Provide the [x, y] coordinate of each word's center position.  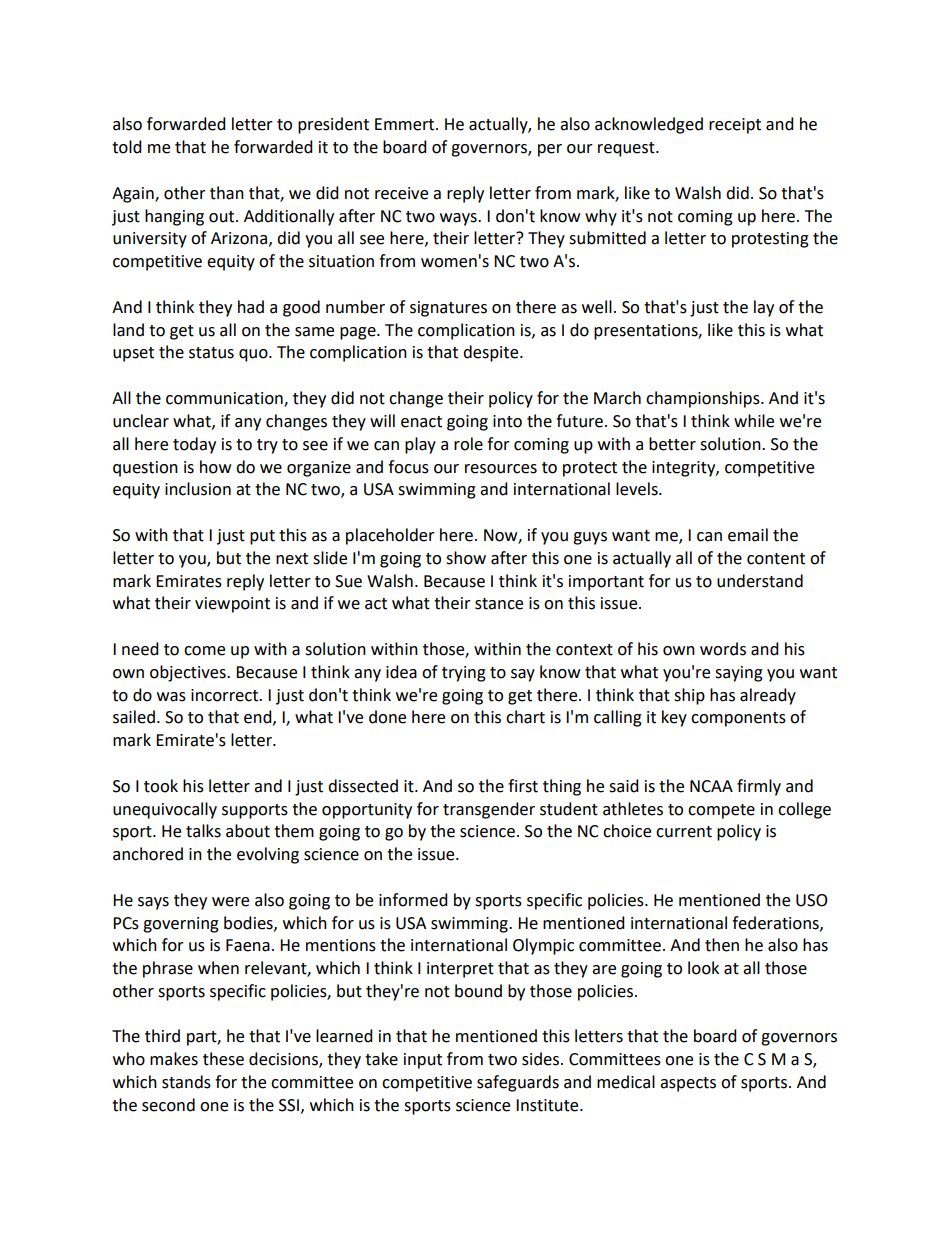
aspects [688, 1084]
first [523, 786]
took [161, 786]
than [227, 193]
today [194, 445]
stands [186, 1082]
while [754, 421]
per [550, 150]
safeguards [518, 1083]
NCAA [711, 786]
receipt [735, 126]
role [468, 444]
